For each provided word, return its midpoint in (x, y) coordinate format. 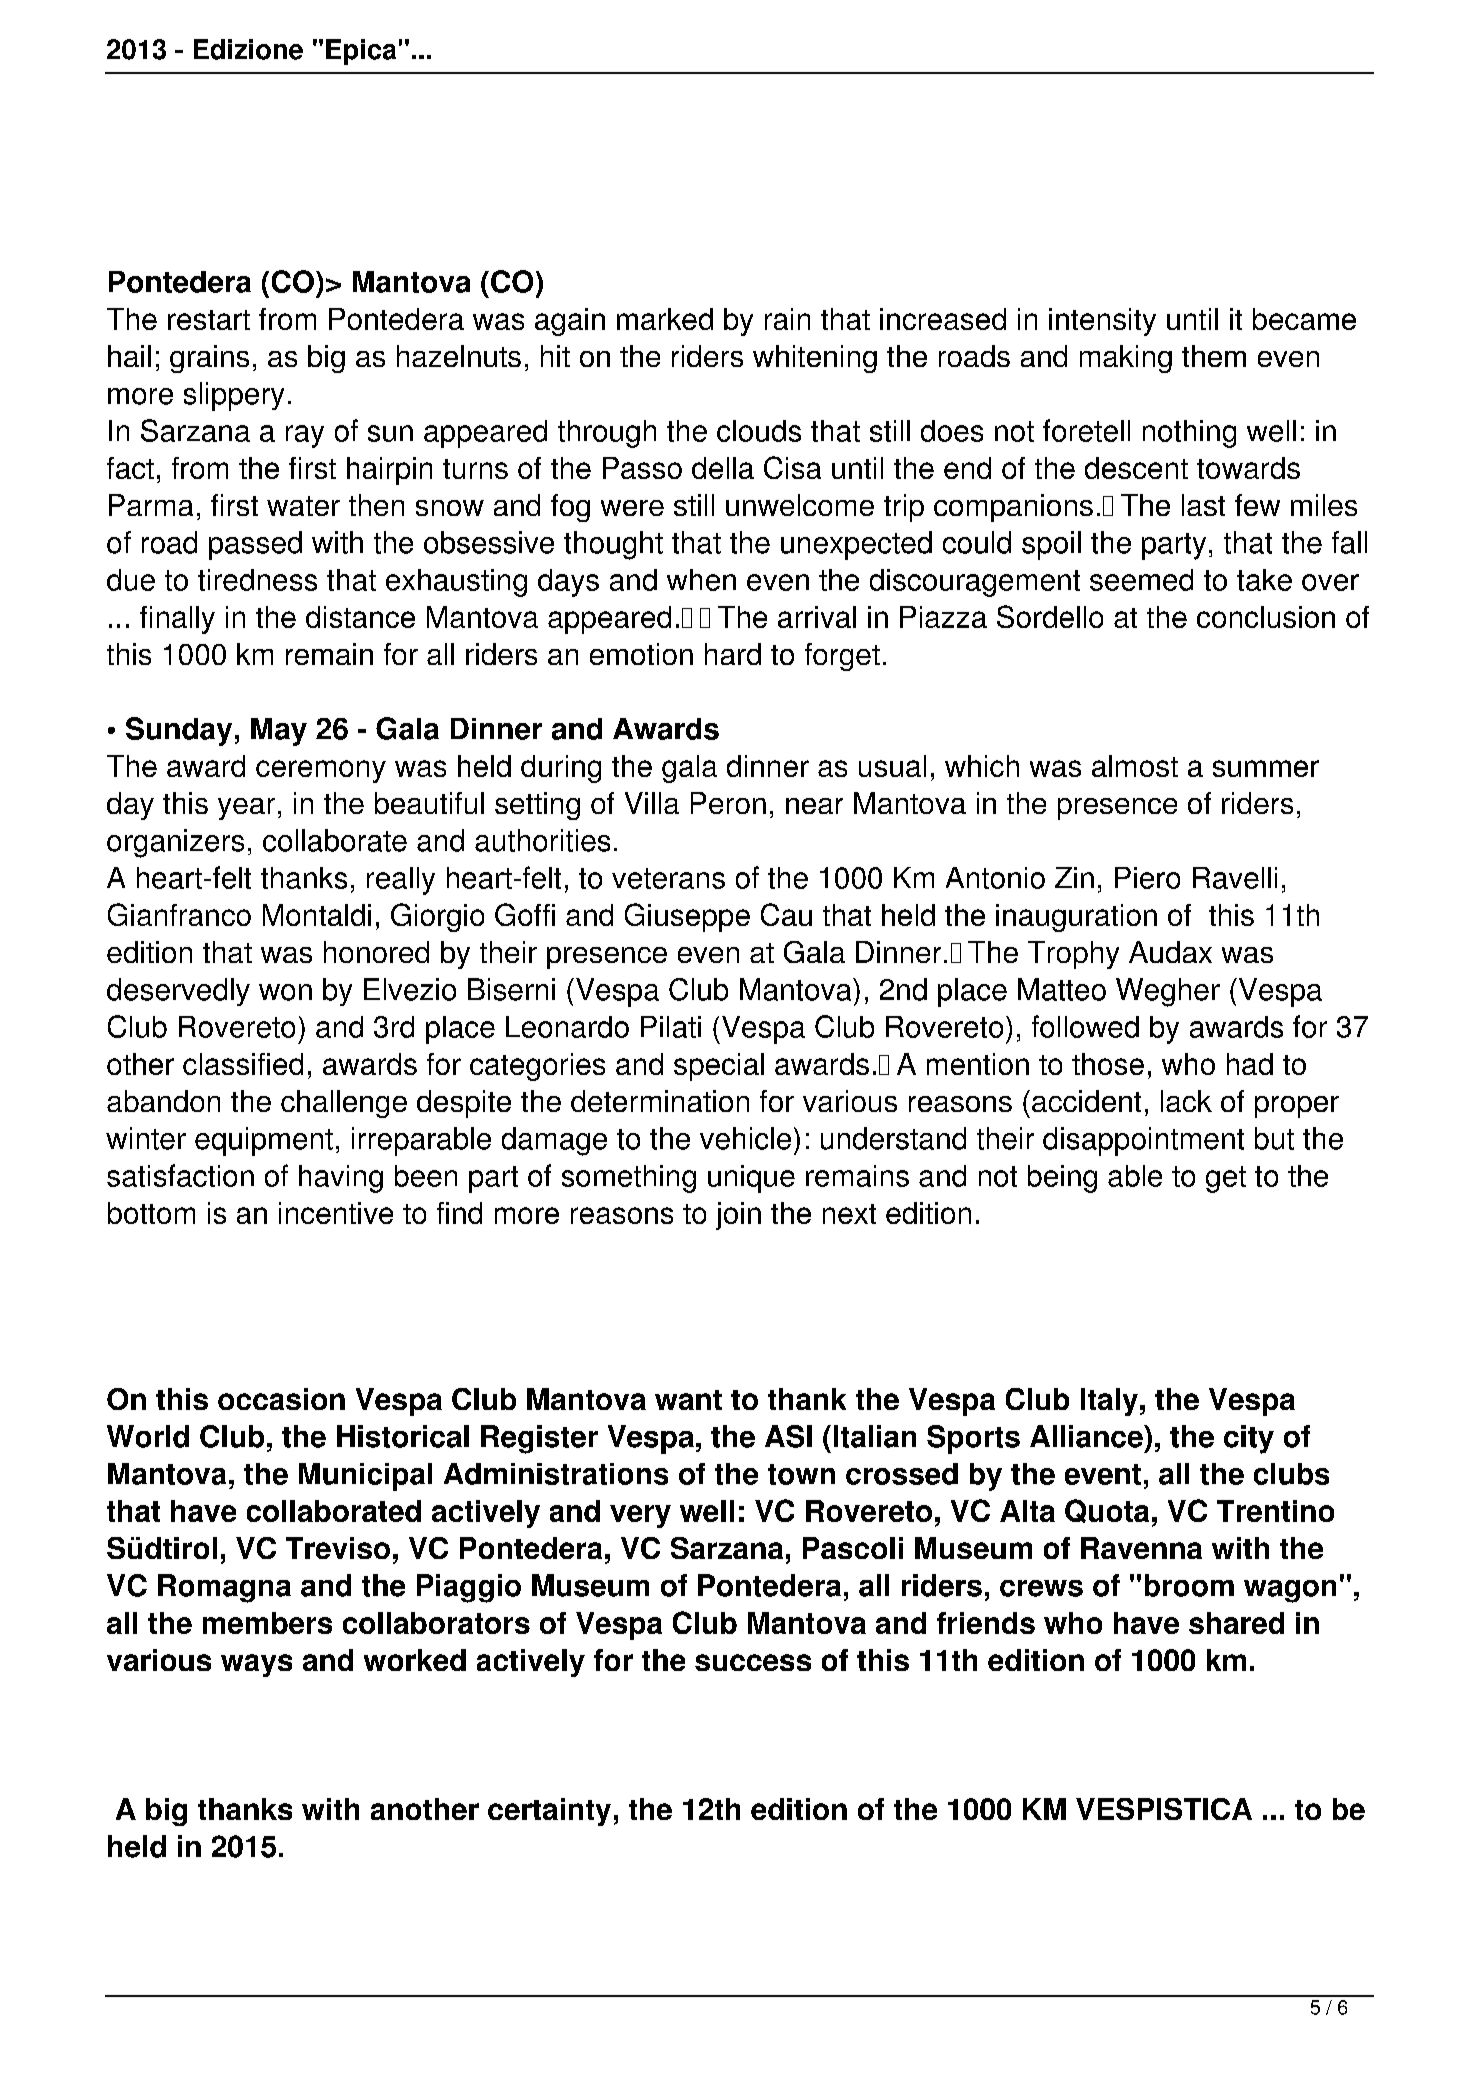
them (1214, 356)
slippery (234, 396)
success (753, 1662)
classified (243, 1064)
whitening (815, 359)
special (719, 1067)
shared (1236, 1623)
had (1250, 1064)
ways (256, 1665)
